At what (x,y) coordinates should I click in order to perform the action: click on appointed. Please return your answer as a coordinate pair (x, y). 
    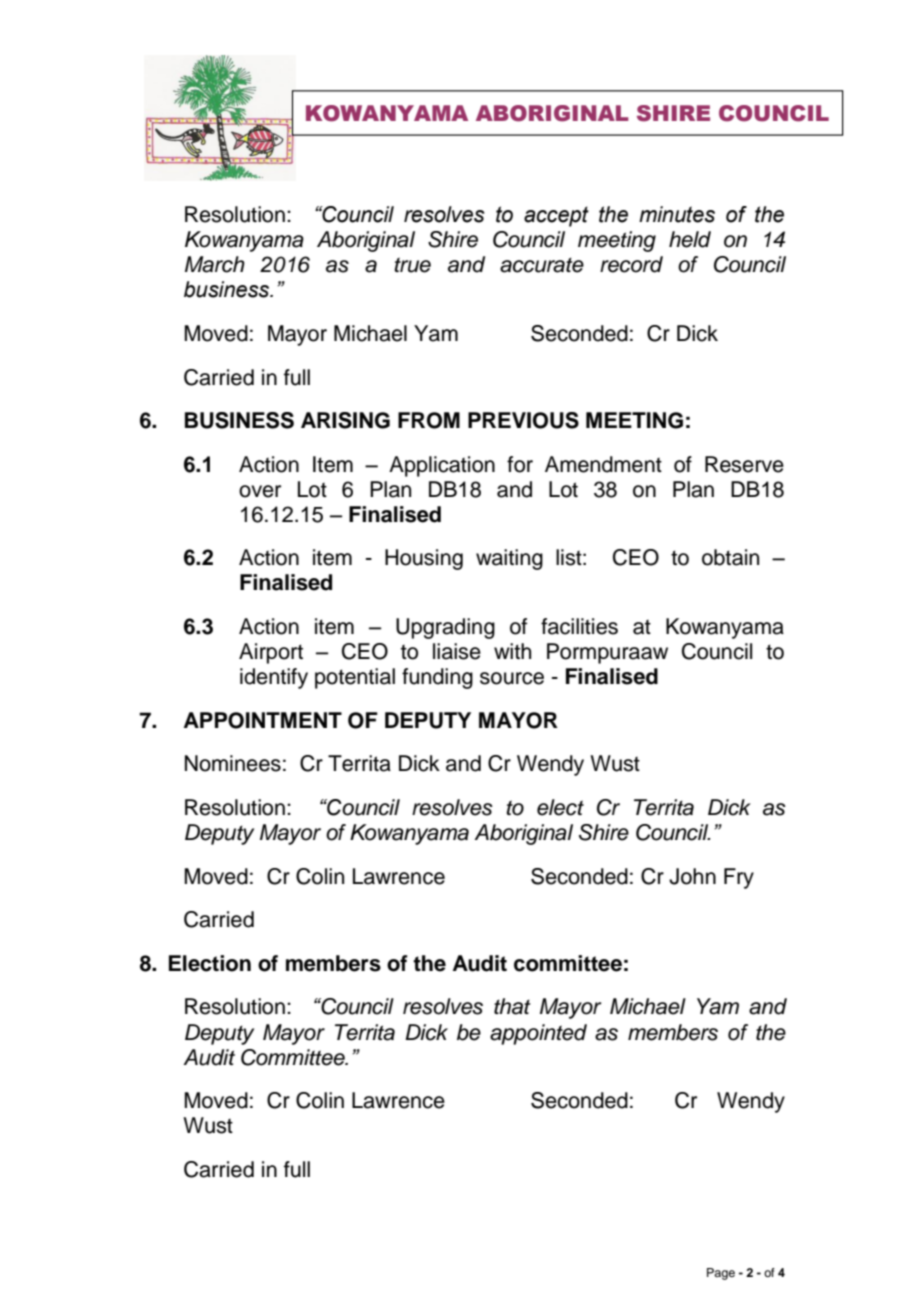
    Looking at the image, I should click on (538, 1034).
